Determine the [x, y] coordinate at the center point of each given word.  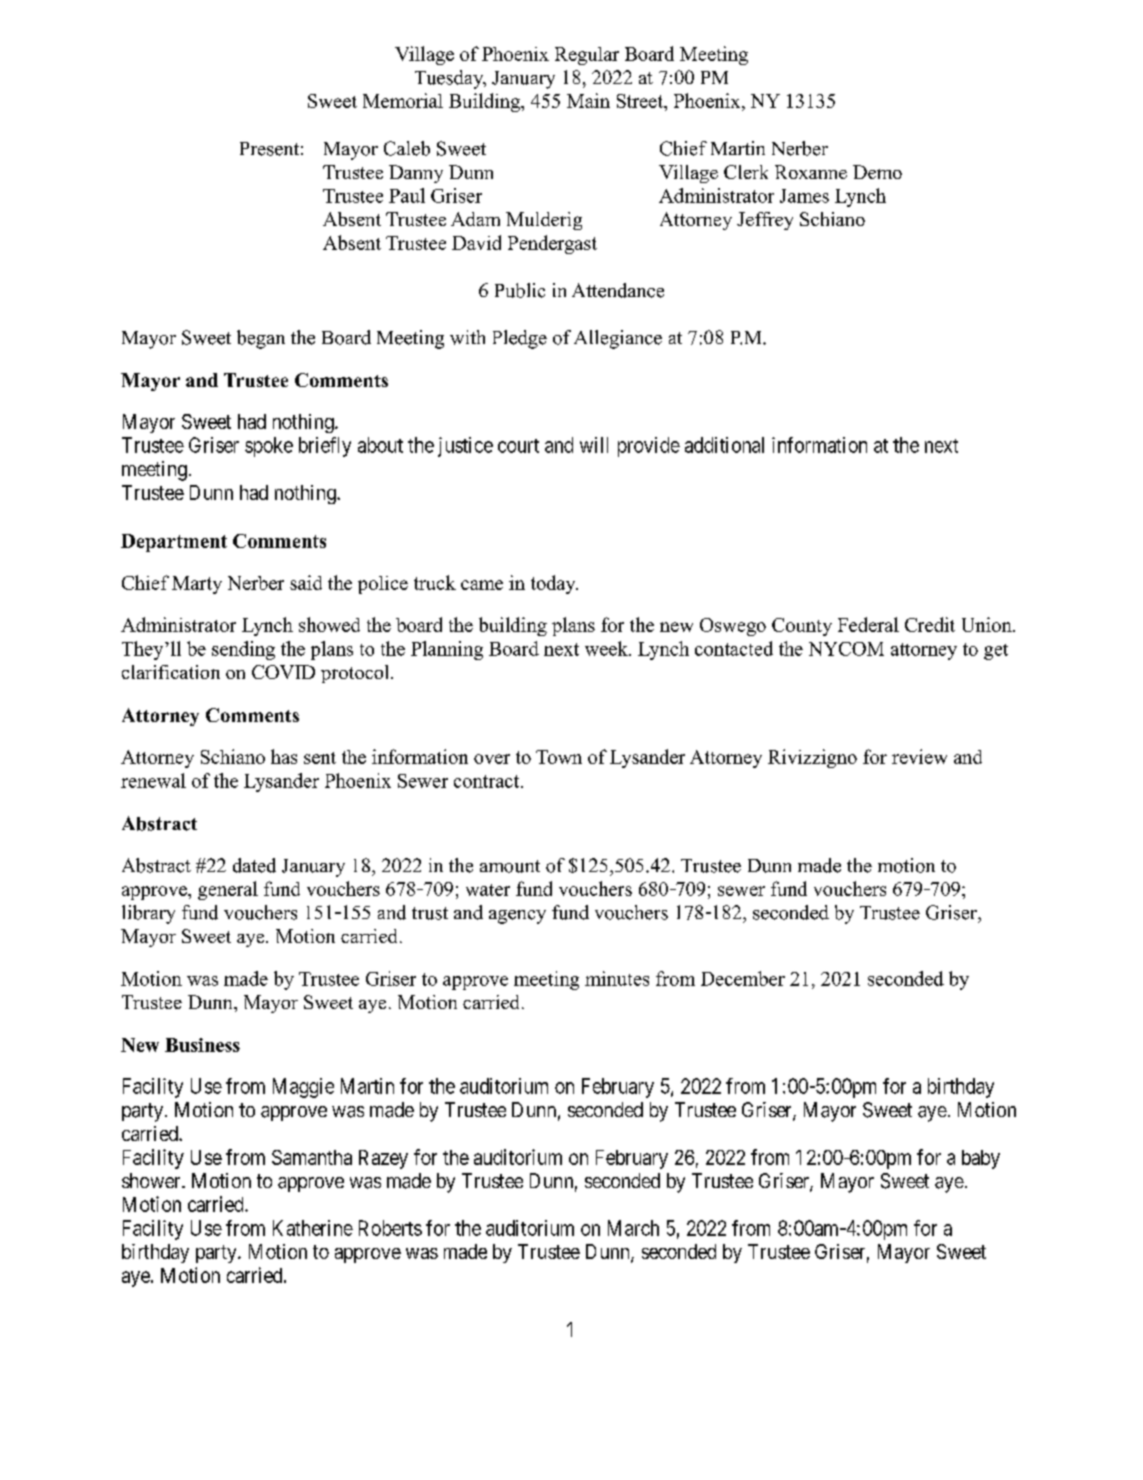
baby [981, 1159]
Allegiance [618, 339]
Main [588, 100]
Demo [877, 172]
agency [517, 917]
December [743, 978]
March [633, 1228]
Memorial [403, 100]
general [228, 890]
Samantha [312, 1157]
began [261, 339]
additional [724, 445]
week [607, 648]
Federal [868, 624]
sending [243, 650]
